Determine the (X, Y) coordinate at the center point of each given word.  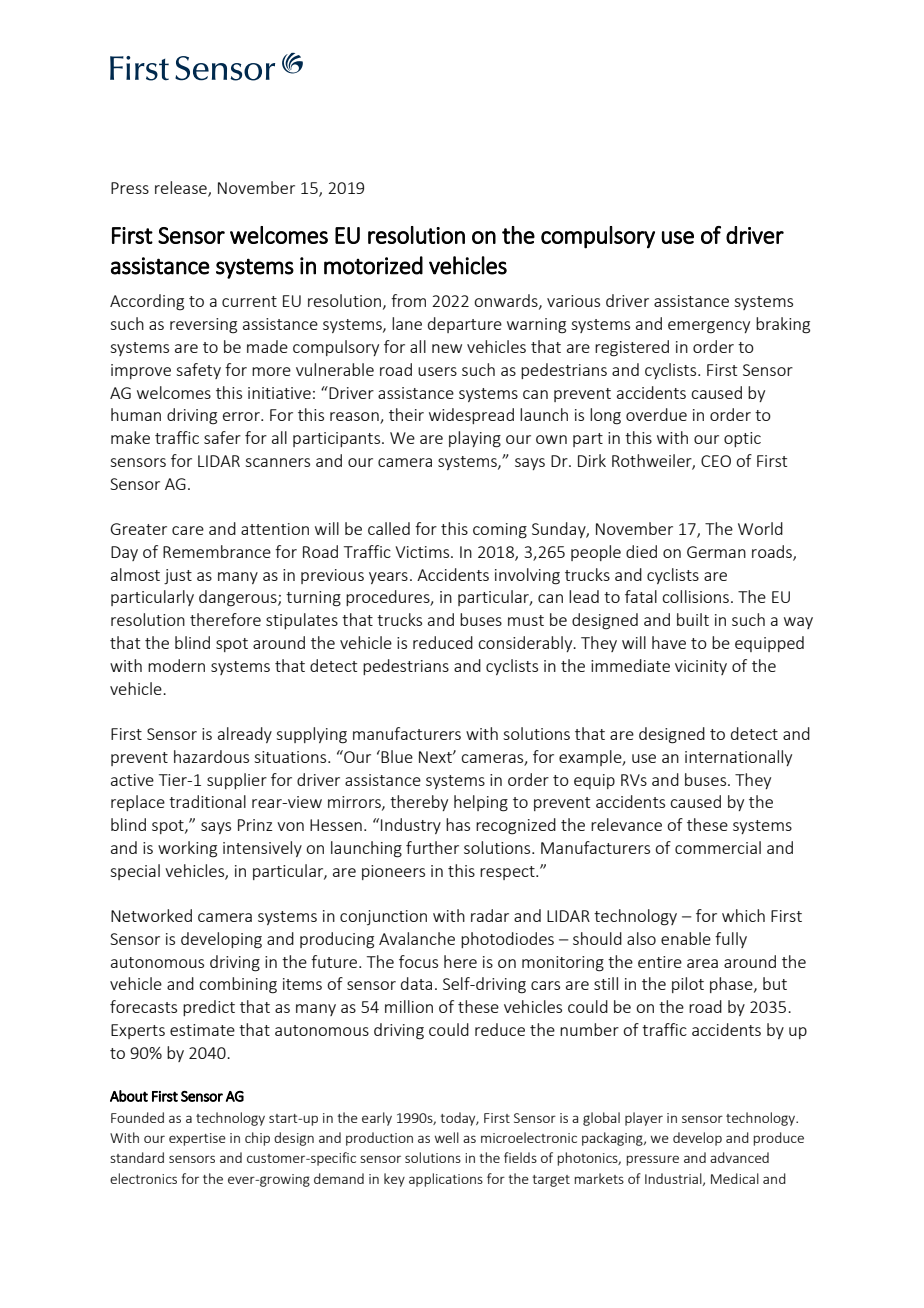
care (188, 530)
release (182, 189)
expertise (197, 1139)
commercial (718, 847)
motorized (373, 265)
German (716, 552)
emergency (709, 327)
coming (500, 531)
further (432, 847)
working (187, 849)
